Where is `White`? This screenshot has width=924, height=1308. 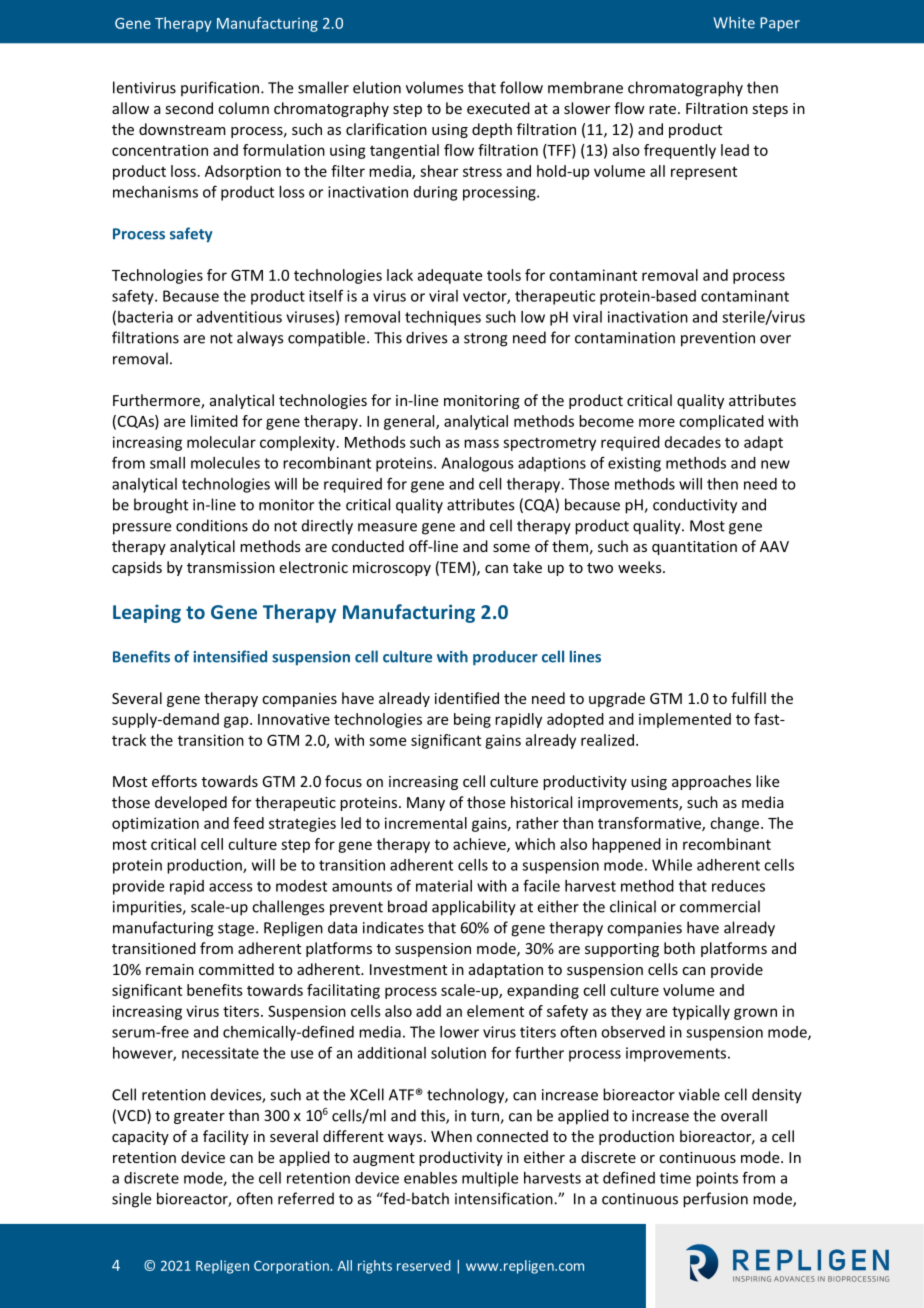
White is located at coordinates (734, 22).
